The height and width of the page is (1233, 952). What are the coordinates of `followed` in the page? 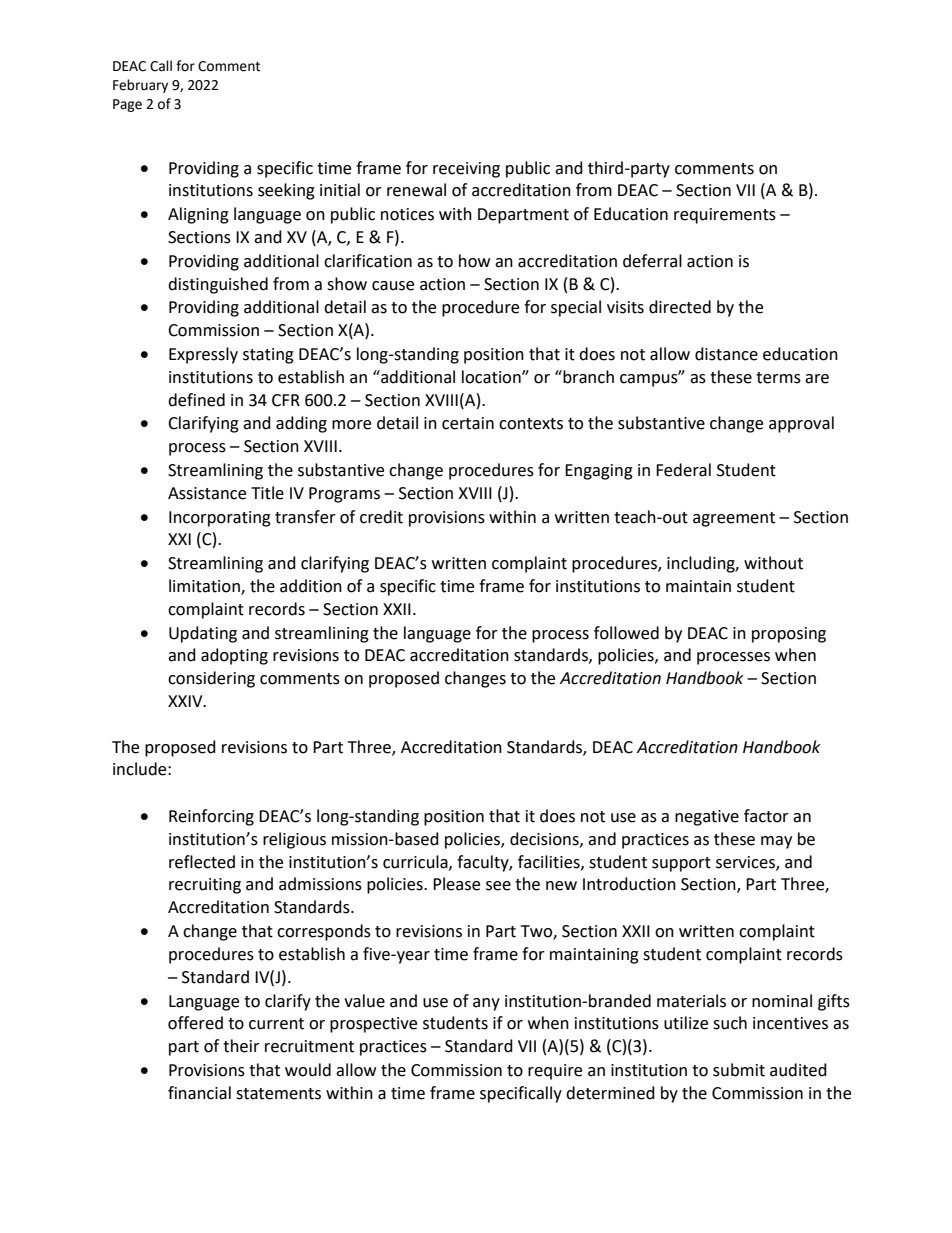 It's located at (626, 633).
